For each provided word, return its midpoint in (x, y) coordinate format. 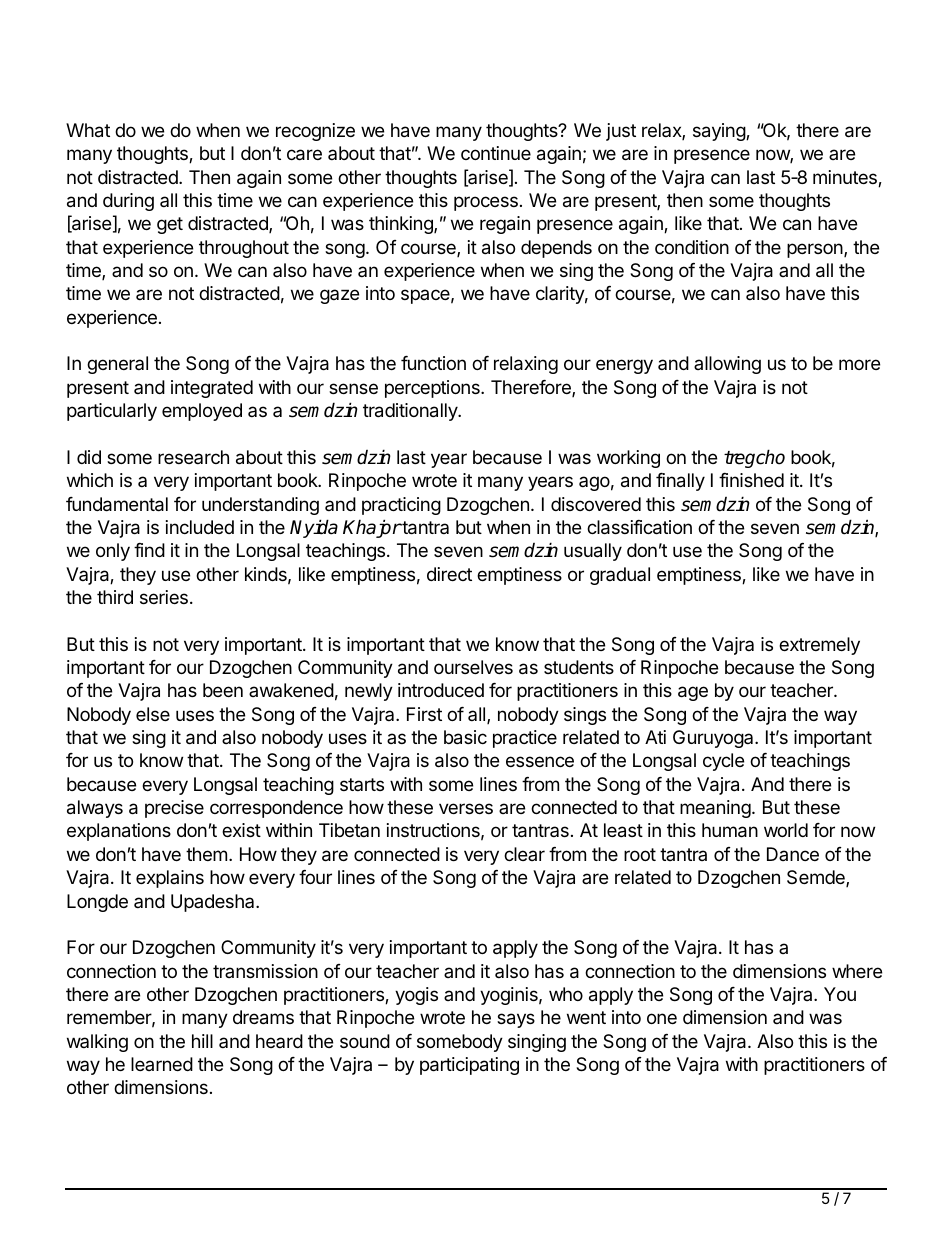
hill (202, 1041)
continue (496, 153)
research (193, 457)
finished (751, 480)
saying (720, 132)
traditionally (411, 412)
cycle (723, 762)
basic (465, 737)
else (153, 714)
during (128, 202)
